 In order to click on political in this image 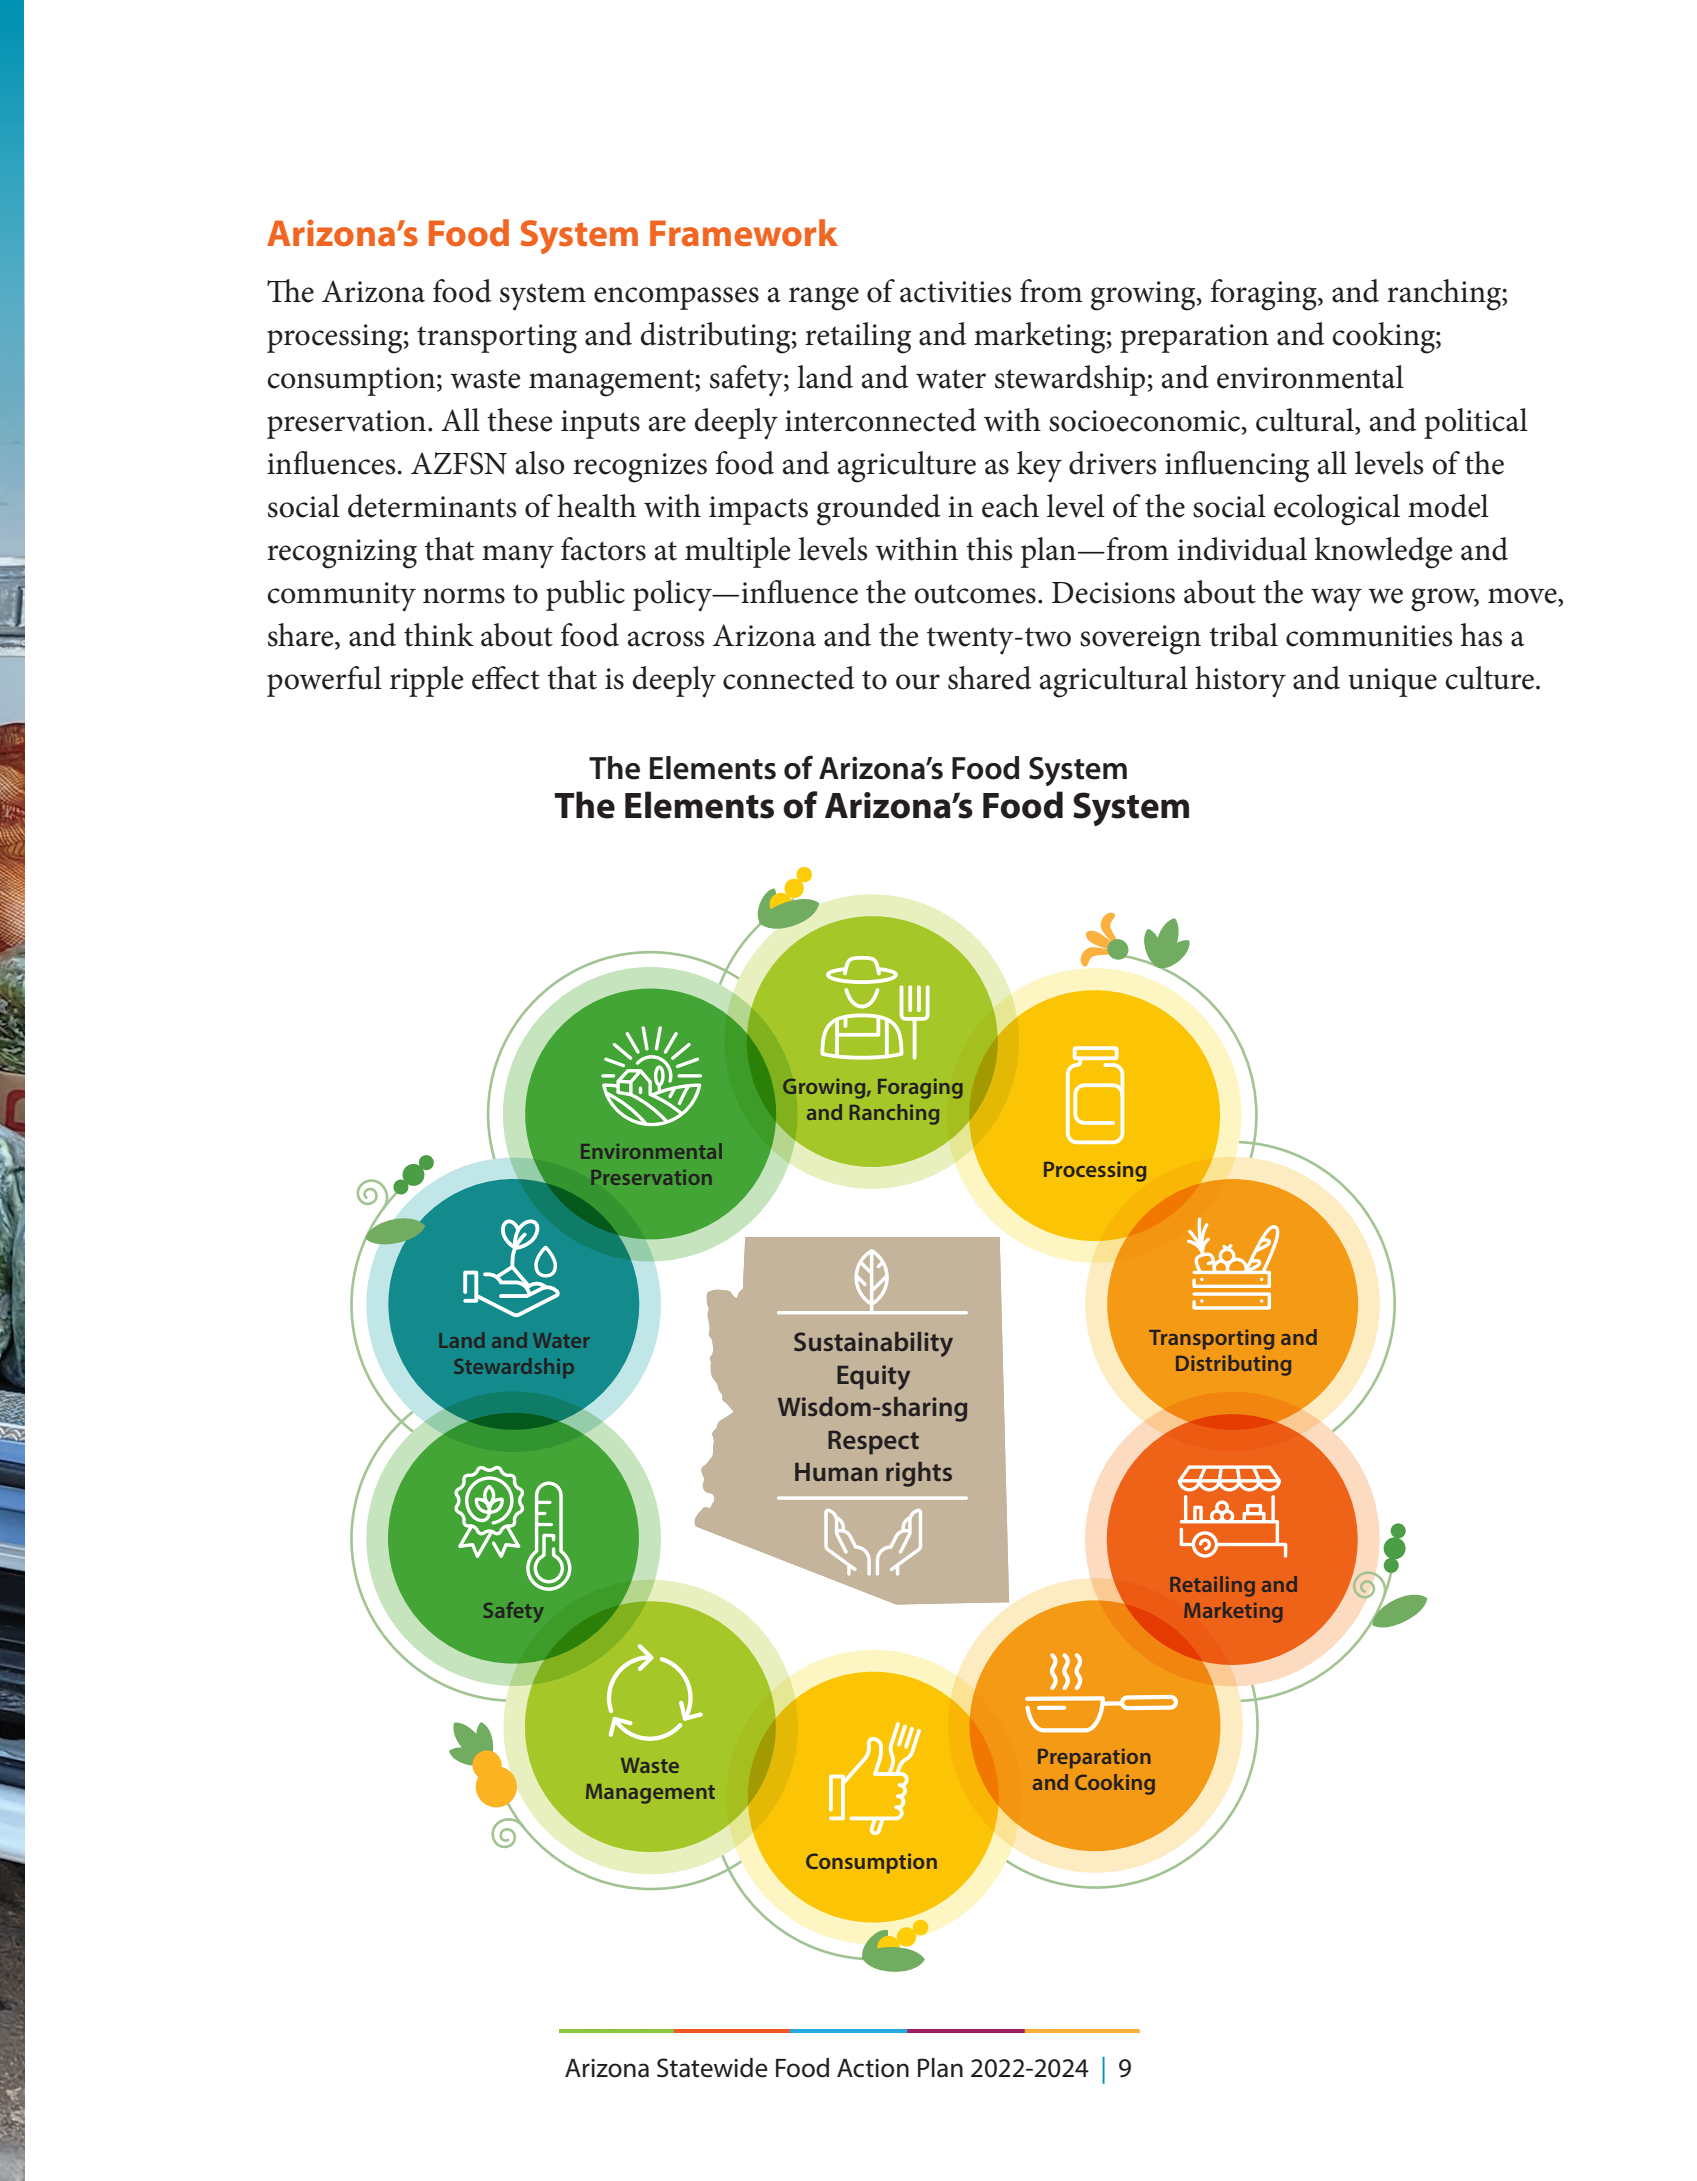, I will do `click(1476, 423)`.
